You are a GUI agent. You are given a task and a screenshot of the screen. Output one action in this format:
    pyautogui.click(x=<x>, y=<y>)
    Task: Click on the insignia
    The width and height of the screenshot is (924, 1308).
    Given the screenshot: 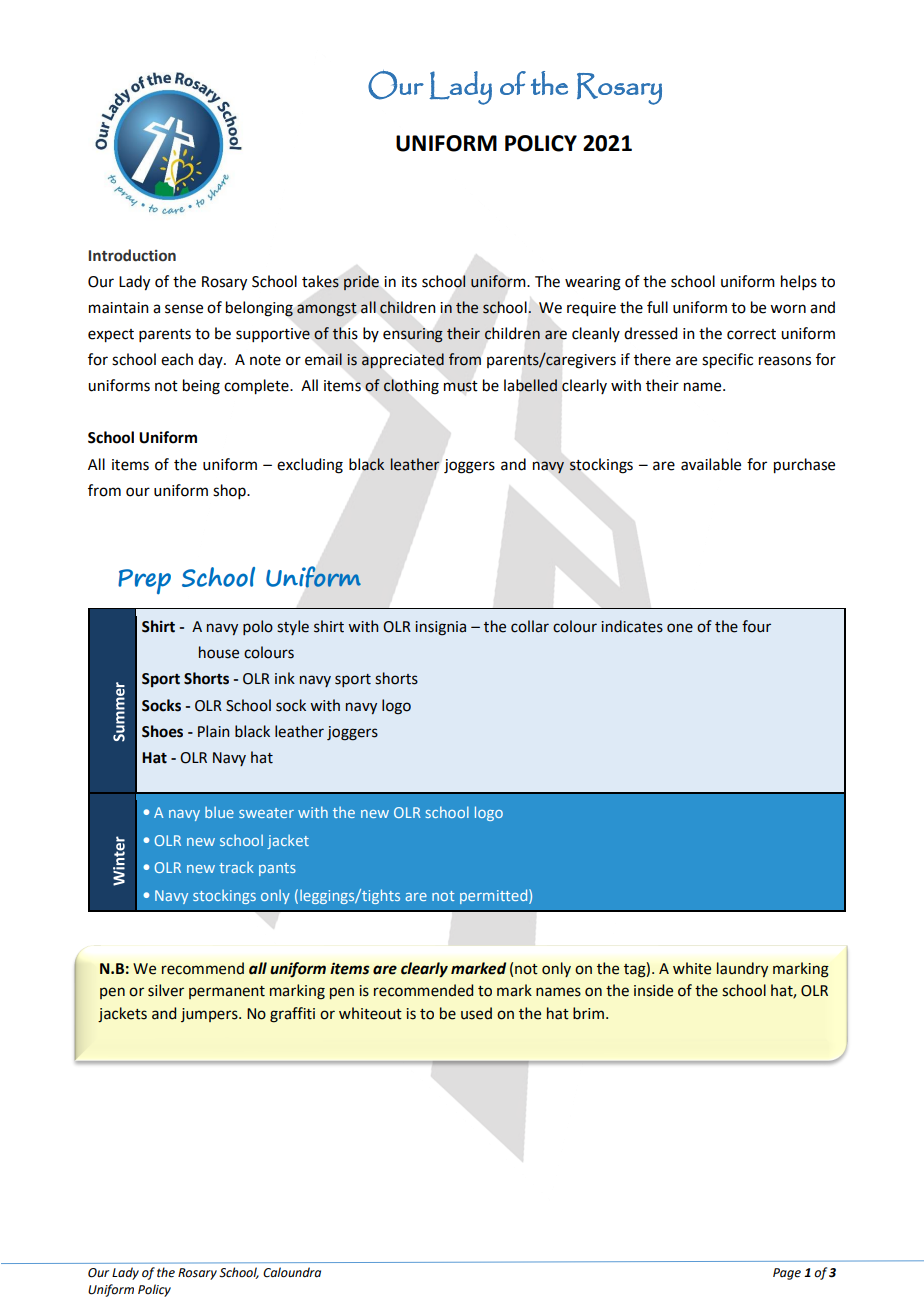 What is the action you would take?
    pyautogui.click(x=440, y=628)
